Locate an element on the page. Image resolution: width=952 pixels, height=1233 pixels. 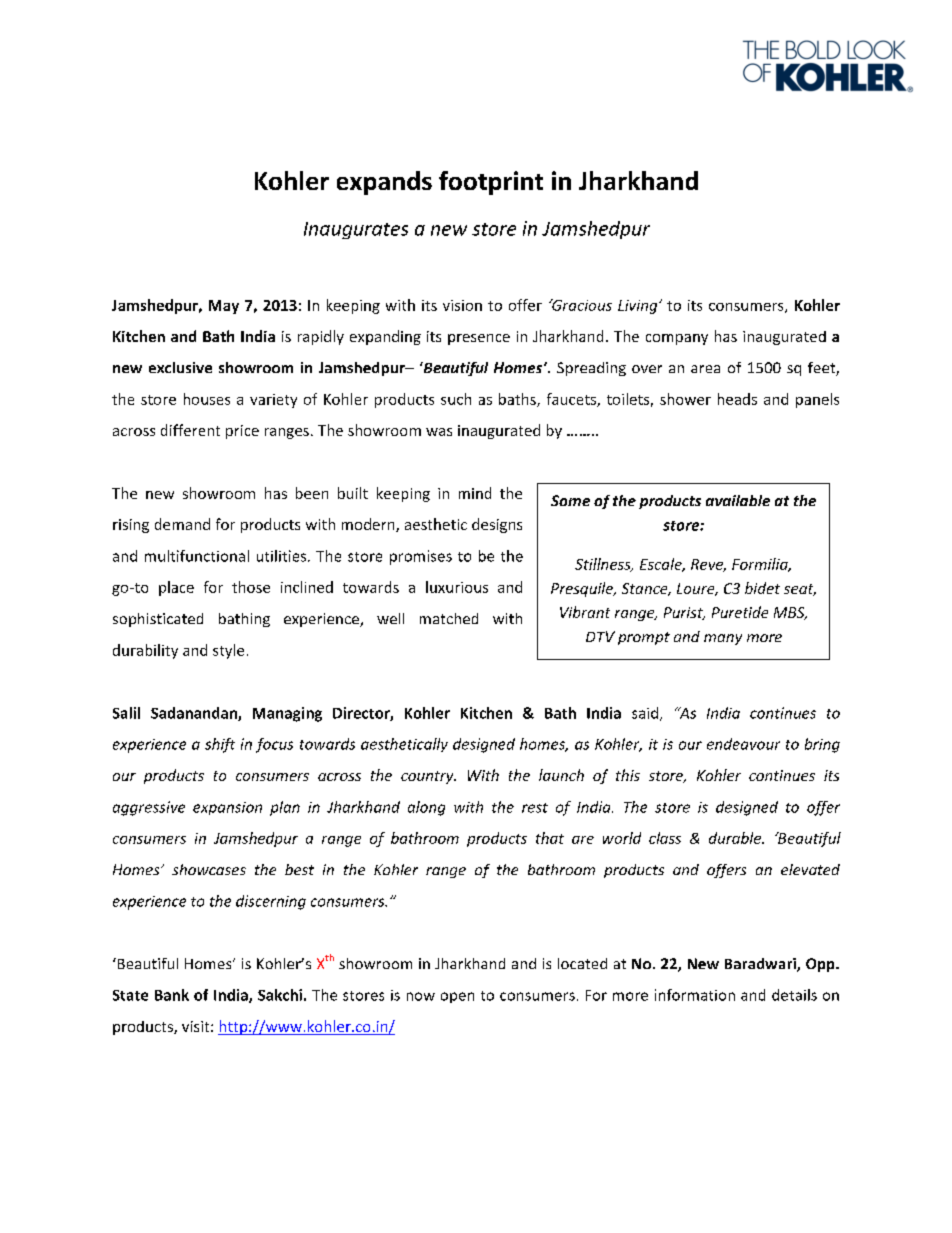
designs is located at coordinates (497, 525).
